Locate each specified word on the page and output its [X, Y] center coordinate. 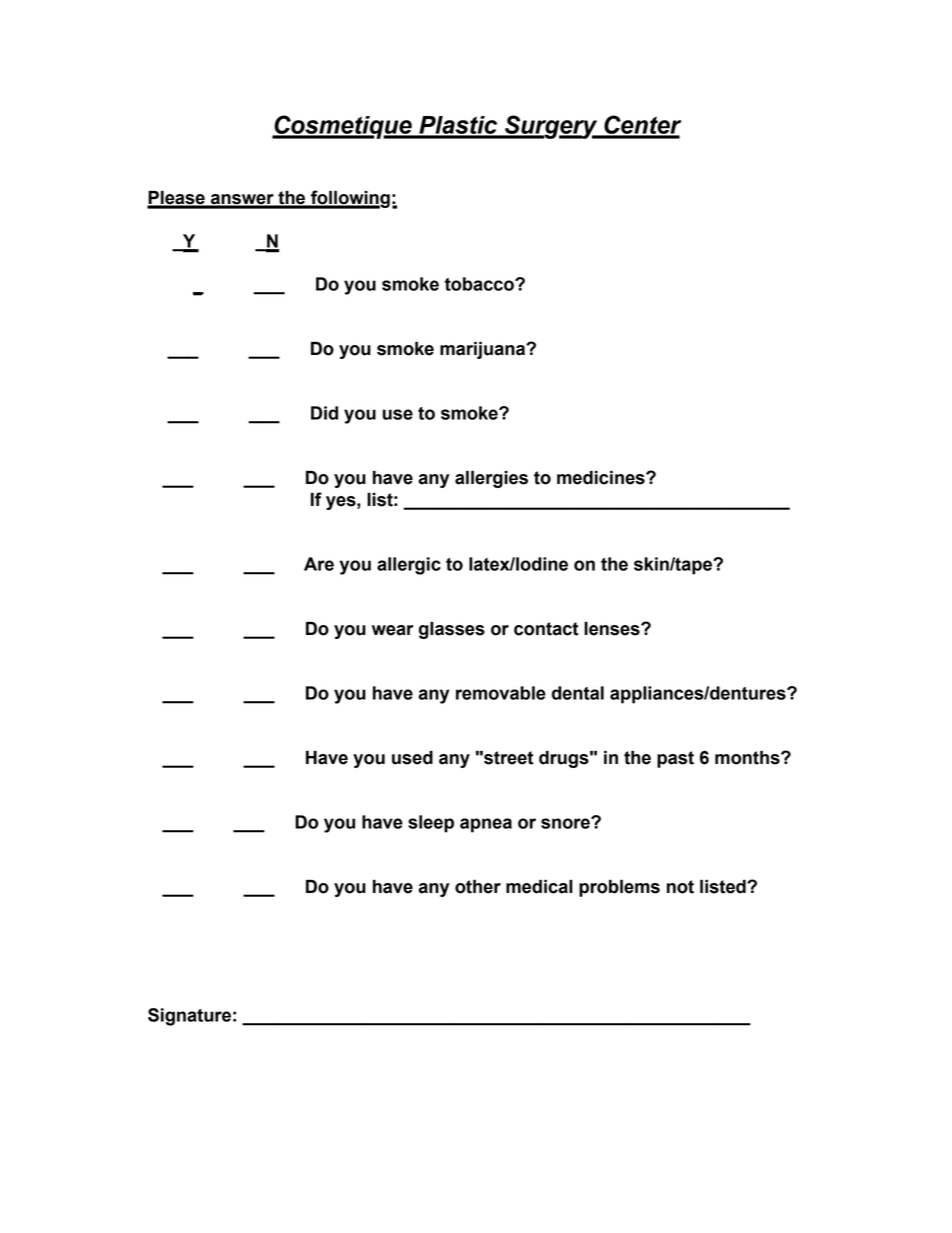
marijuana [484, 350]
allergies [491, 479]
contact [546, 629]
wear [392, 630]
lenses [613, 629]
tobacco [480, 284]
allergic [409, 566]
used [412, 758]
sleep [431, 824]
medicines [602, 477]
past [675, 759]
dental [578, 693]
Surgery [551, 127]
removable [501, 693]
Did [324, 413]
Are [319, 564]
